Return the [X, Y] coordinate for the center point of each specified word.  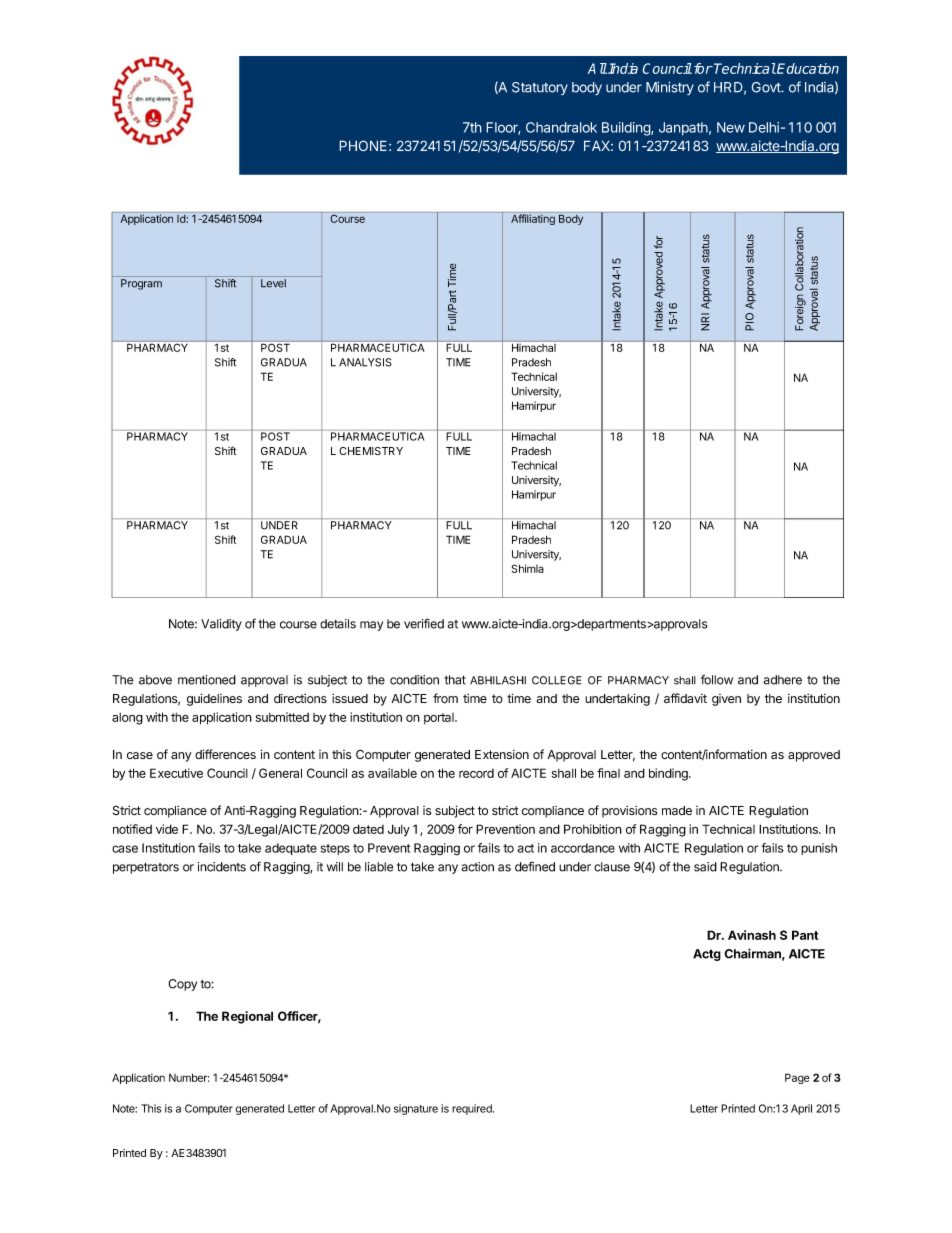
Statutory [540, 88]
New [731, 127]
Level [273, 283]
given [726, 700]
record [476, 773]
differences [225, 754]
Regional [247, 1017]
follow [717, 679]
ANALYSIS [365, 362]
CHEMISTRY [371, 451]
